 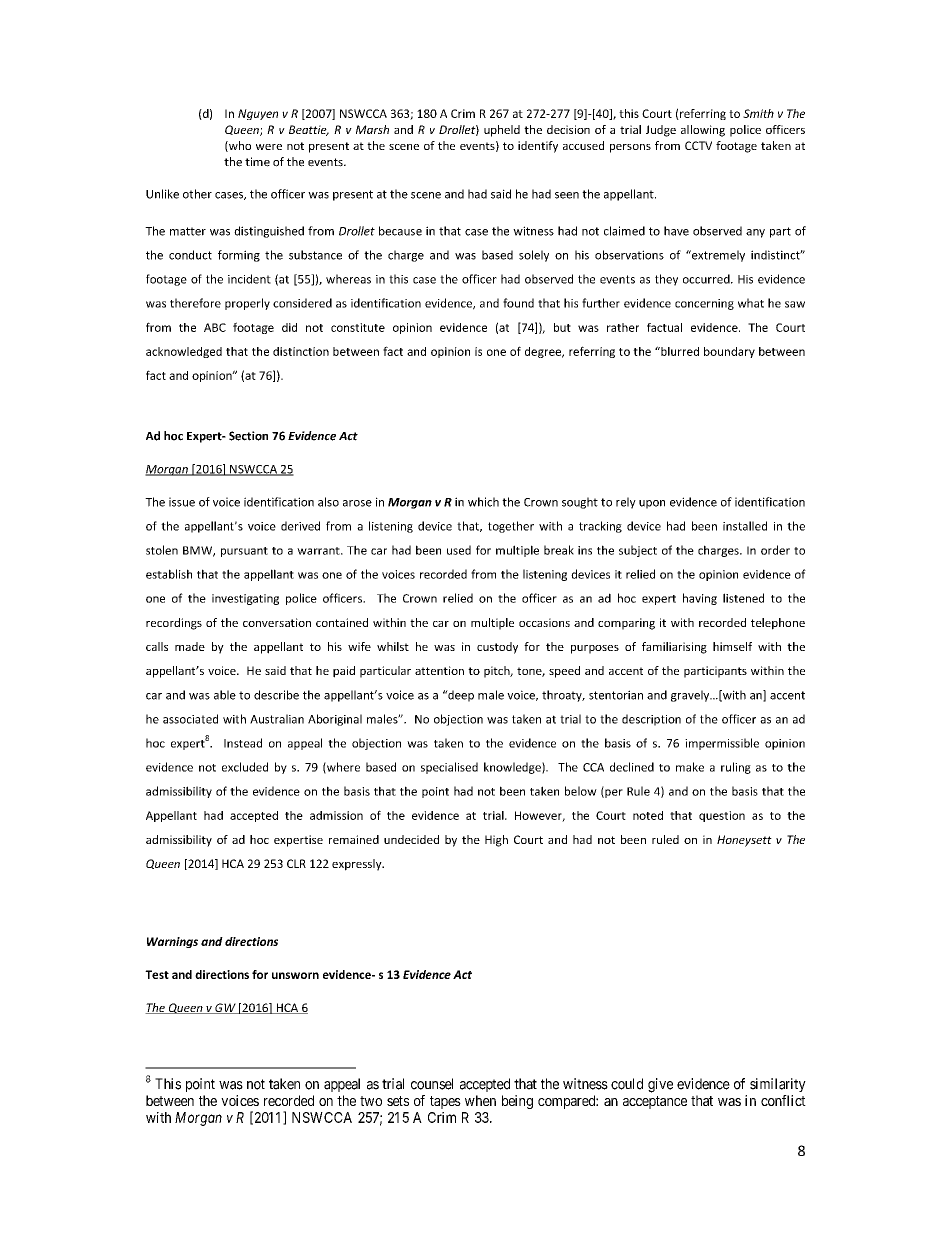 What do you see at coordinates (449, 768) in the screenshot?
I see `specialised` at bounding box center [449, 768].
